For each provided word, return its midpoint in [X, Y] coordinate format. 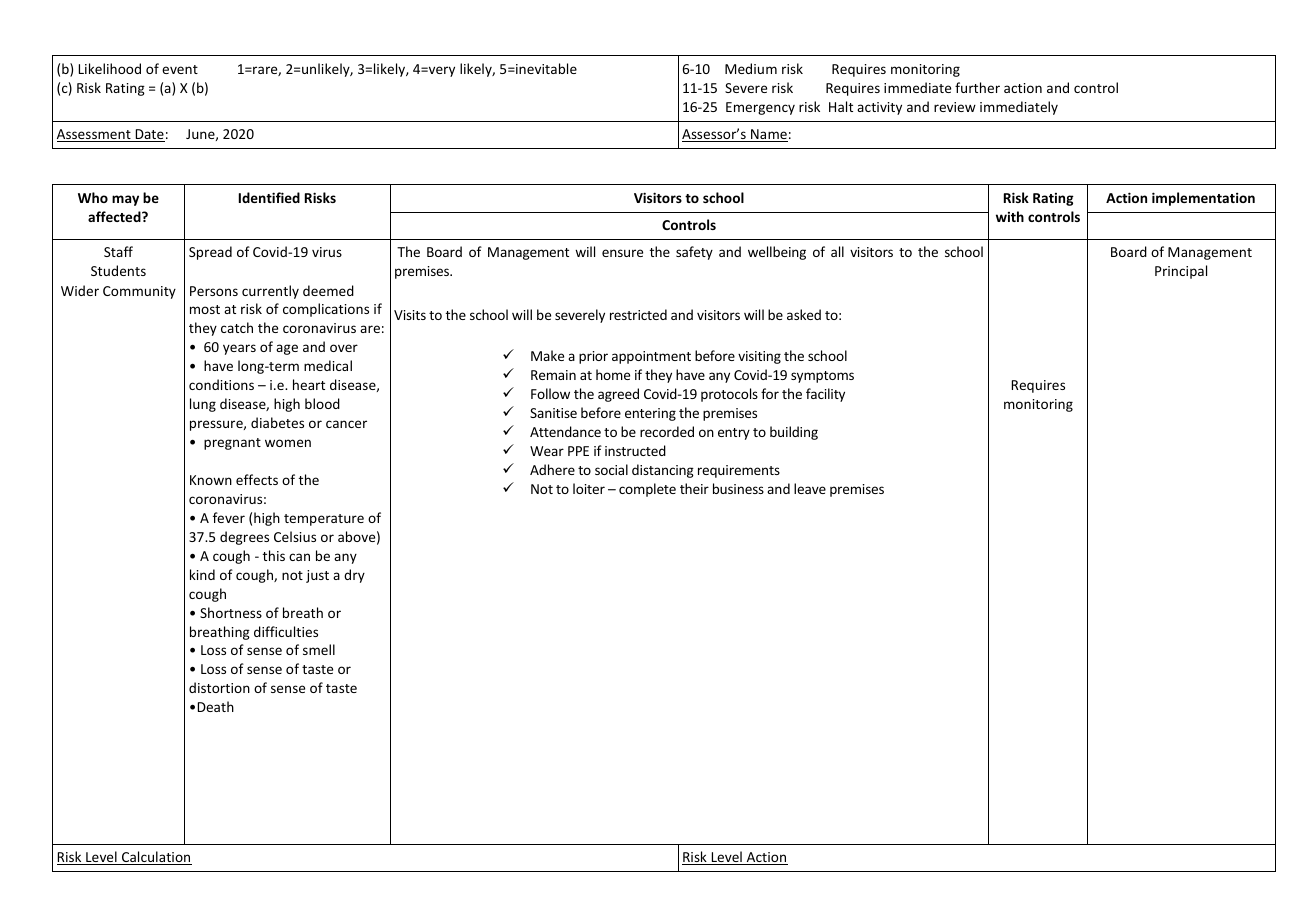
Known [211, 480]
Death [216, 706]
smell [319, 649]
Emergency [760, 108]
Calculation [156, 858]
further [977, 87]
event [180, 69]
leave [810, 488]
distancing [663, 471]
